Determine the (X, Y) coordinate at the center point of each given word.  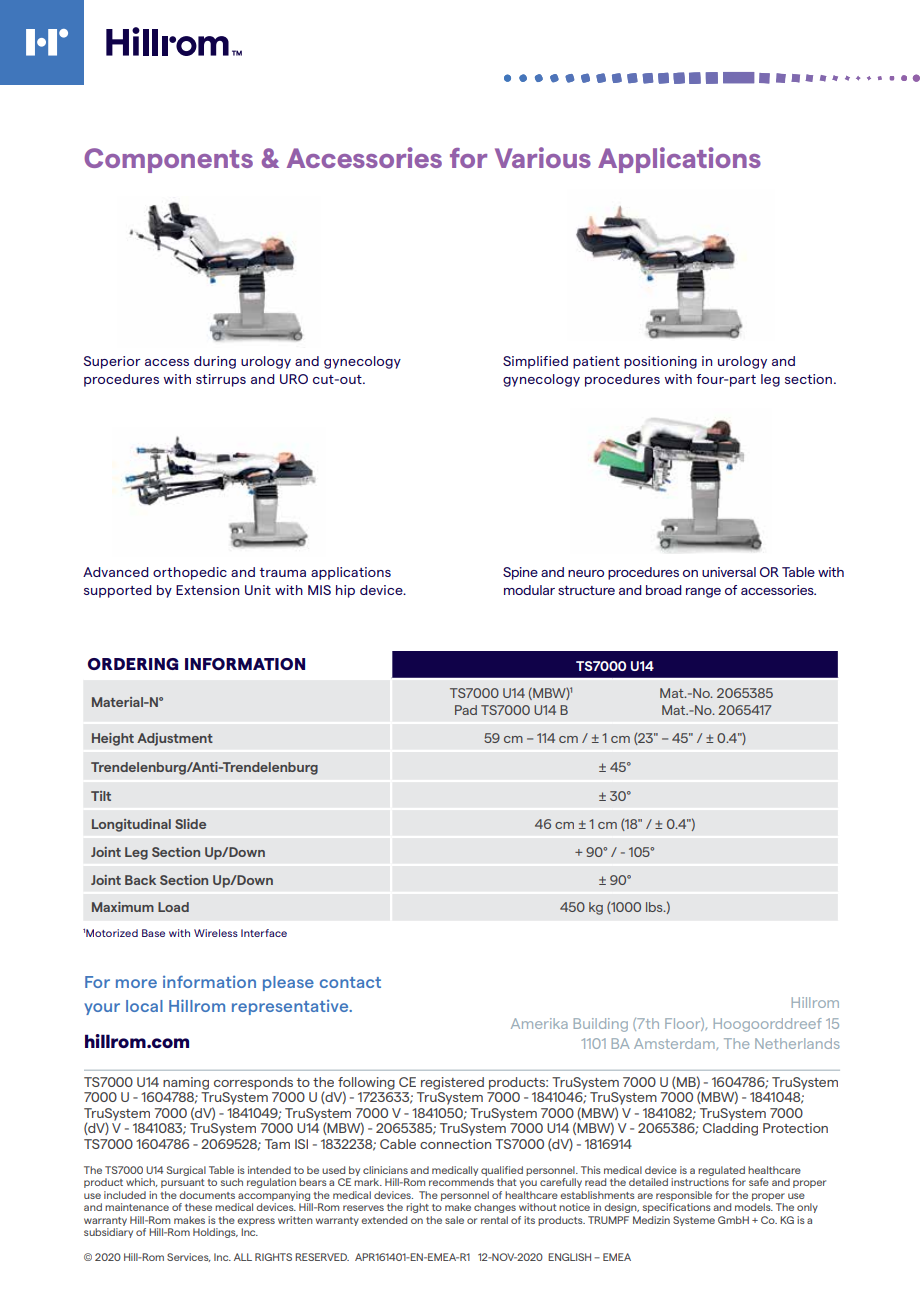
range (703, 593)
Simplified (535, 362)
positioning (660, 362)
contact (350, 982)
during (215, 362)
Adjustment (175, 739)
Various (543, 157)
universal (729, 572)
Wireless (216, 933)
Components (168, 160)
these (198, 1207)
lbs (655, 907)
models (754, 1207)
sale (454, 1220)
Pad (466, 710)
